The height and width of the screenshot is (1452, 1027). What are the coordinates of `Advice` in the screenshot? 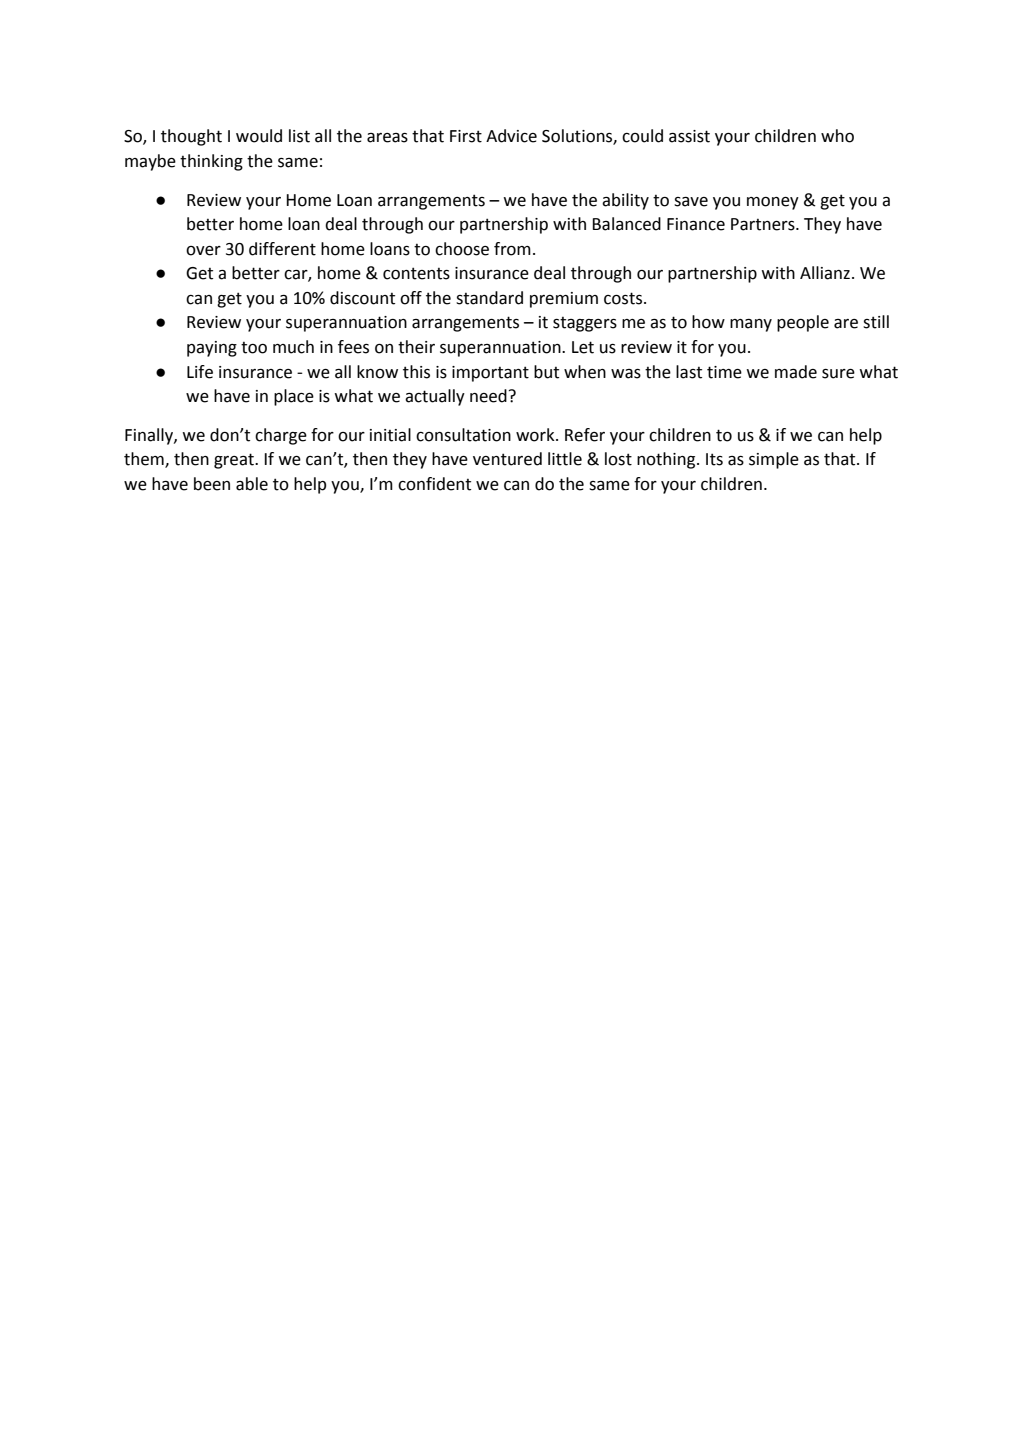 It's located at (511, 136).
